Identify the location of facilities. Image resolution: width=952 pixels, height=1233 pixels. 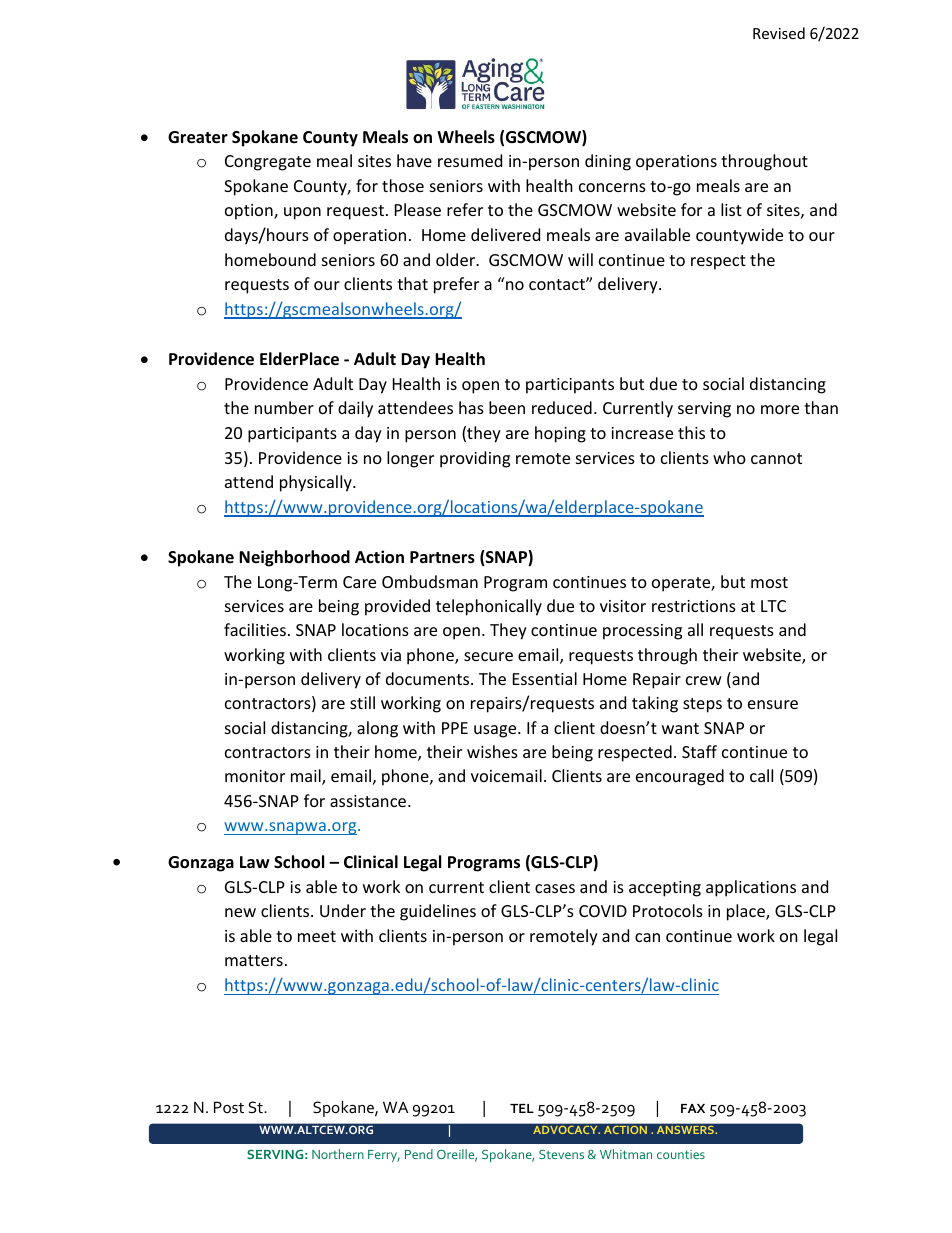
(255, 629).
